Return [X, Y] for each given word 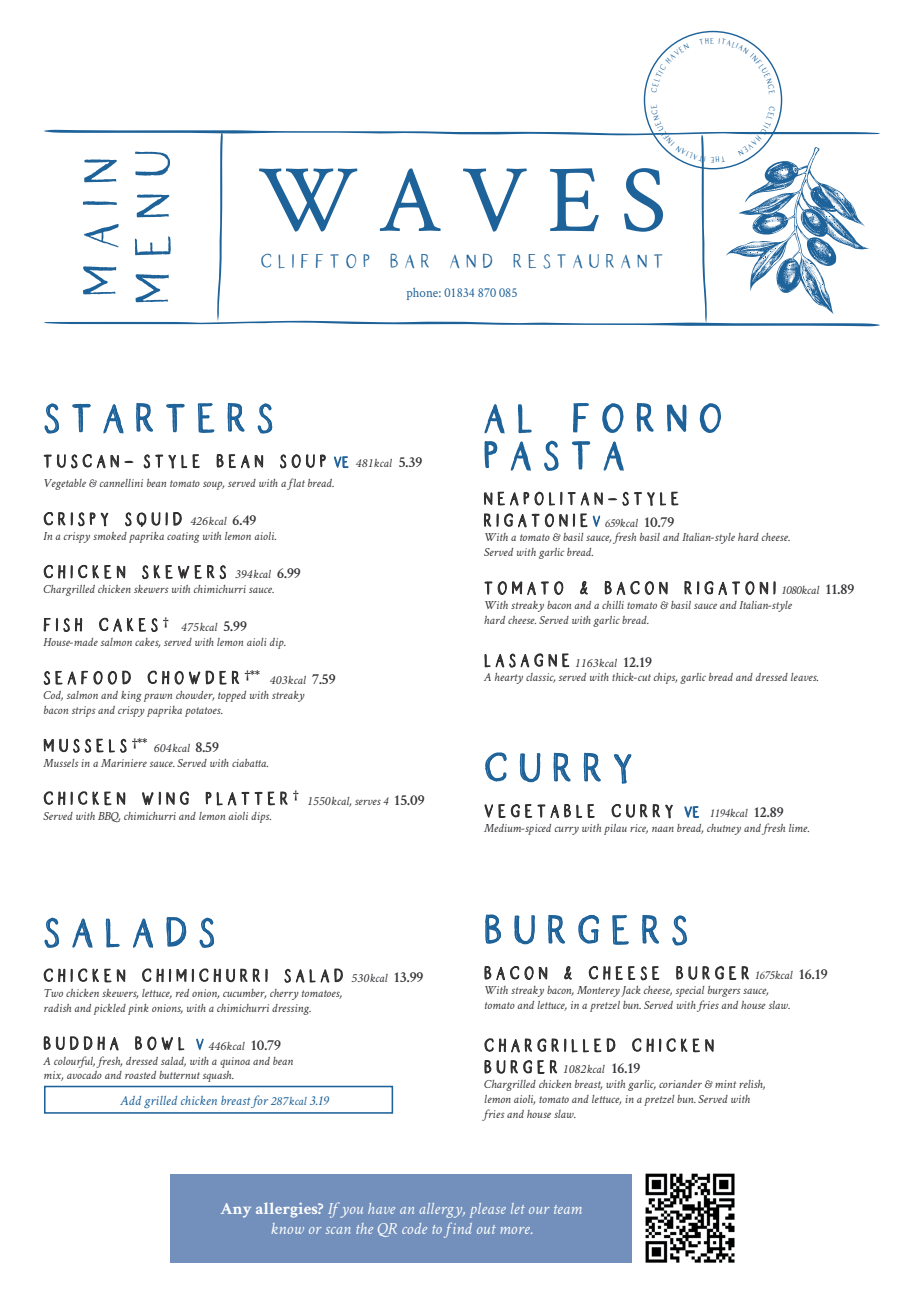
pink [138, 1009]
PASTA [554, 455]
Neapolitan [543, 498]
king [131, 696]
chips [665, 678]
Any [236, 1210]
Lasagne [526, 660]
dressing [291, 1009]
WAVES [461, 200]
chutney [724, 829]
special [690, 991]
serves [368, 802]
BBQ [109, 817]
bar [409, 261]
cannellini [121, 483]
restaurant [587, 261]
